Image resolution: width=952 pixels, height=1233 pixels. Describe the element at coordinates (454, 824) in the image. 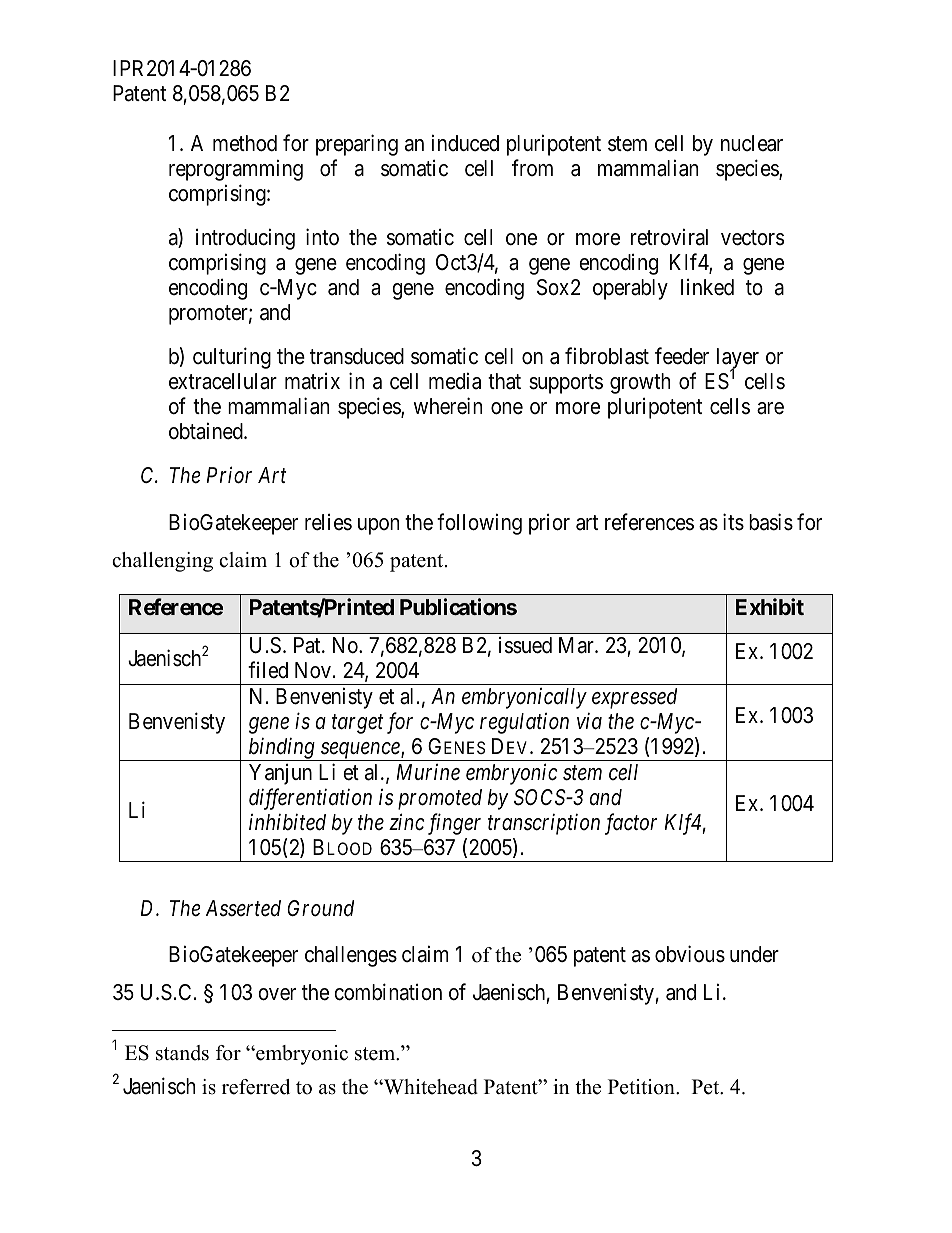

I see `finger` at that location.
